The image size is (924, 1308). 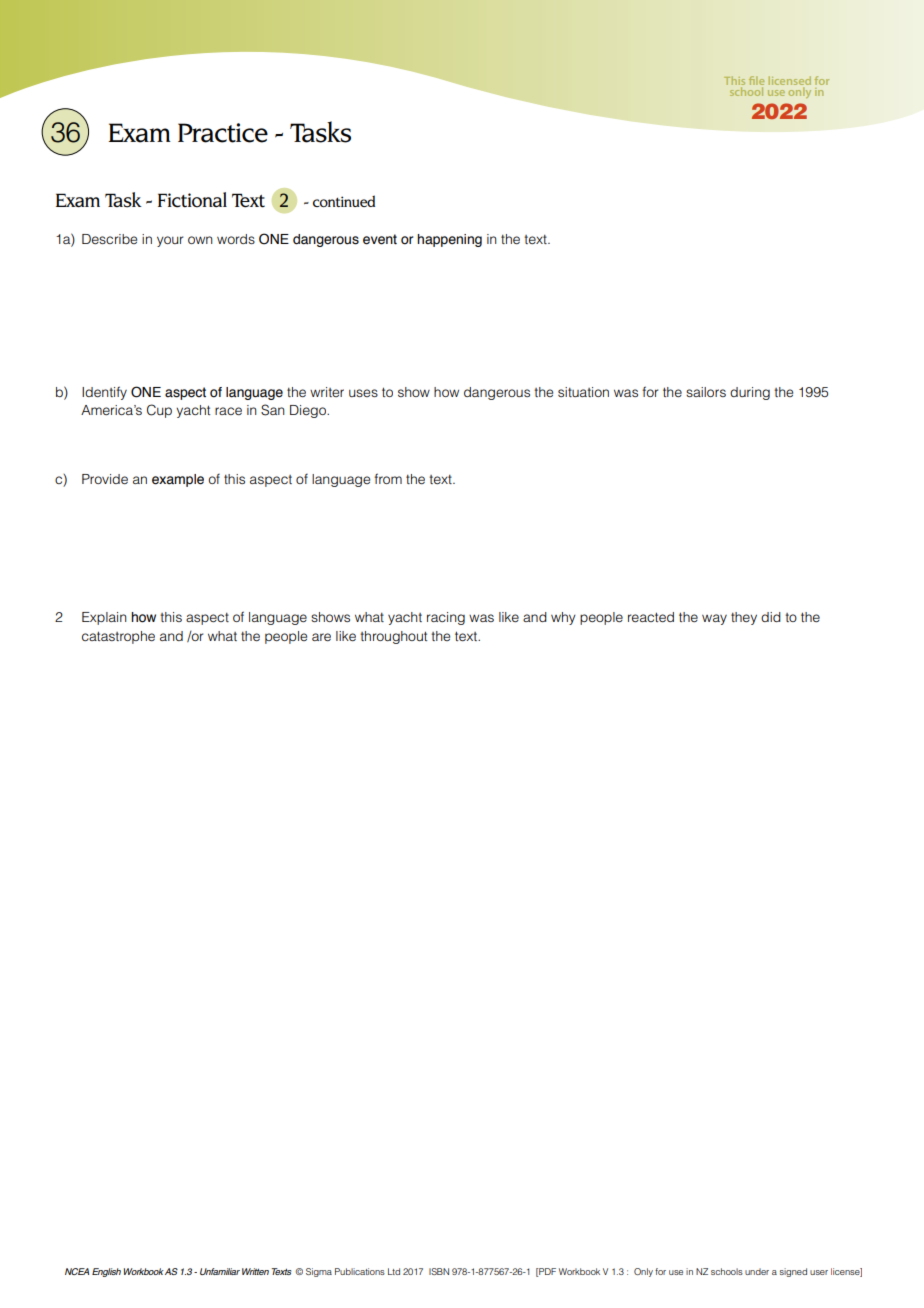 I want to click on Cup, so click(x=159, y=411).
